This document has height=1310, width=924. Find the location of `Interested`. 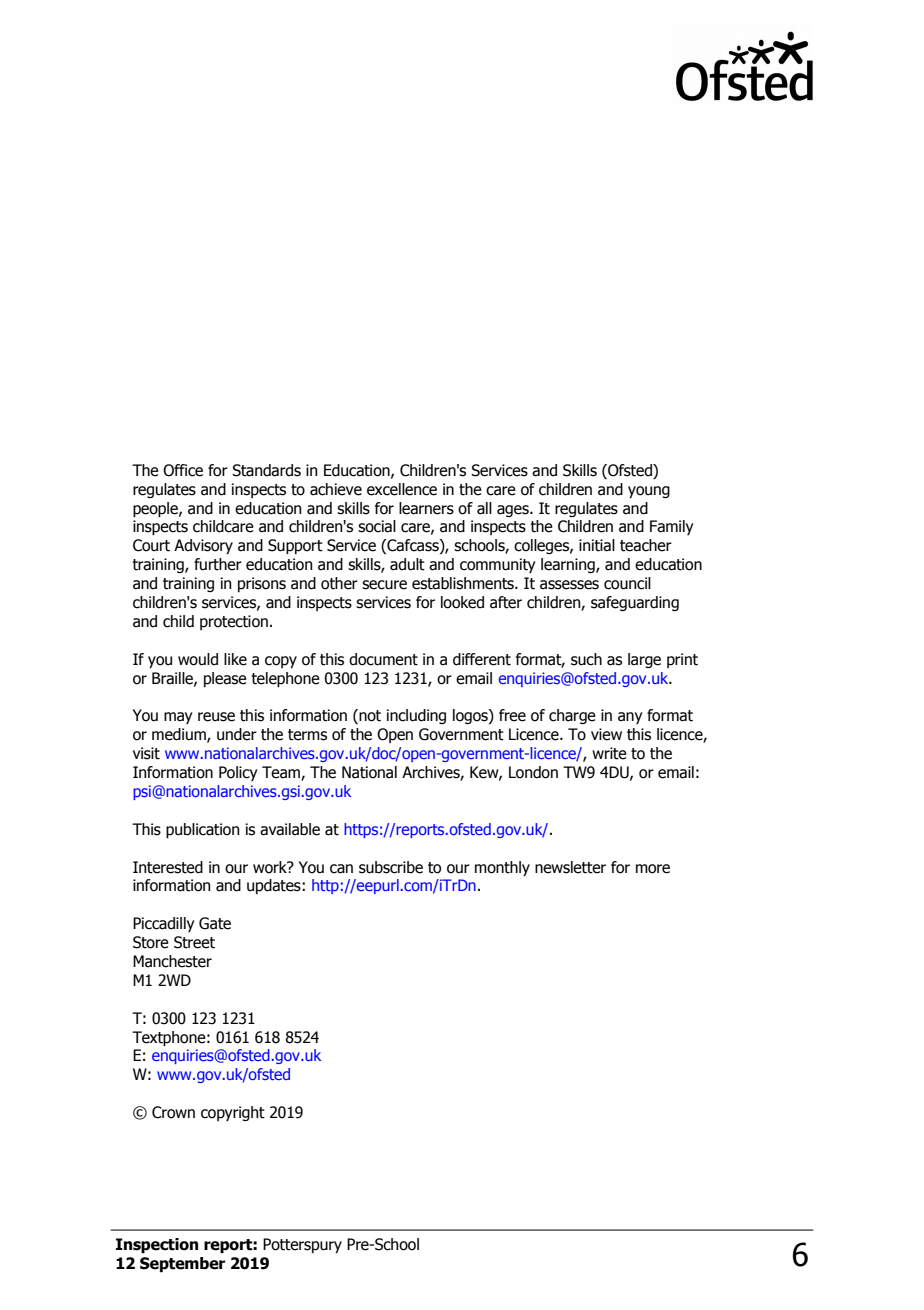

Interested is located at coordinates (168, 867).
